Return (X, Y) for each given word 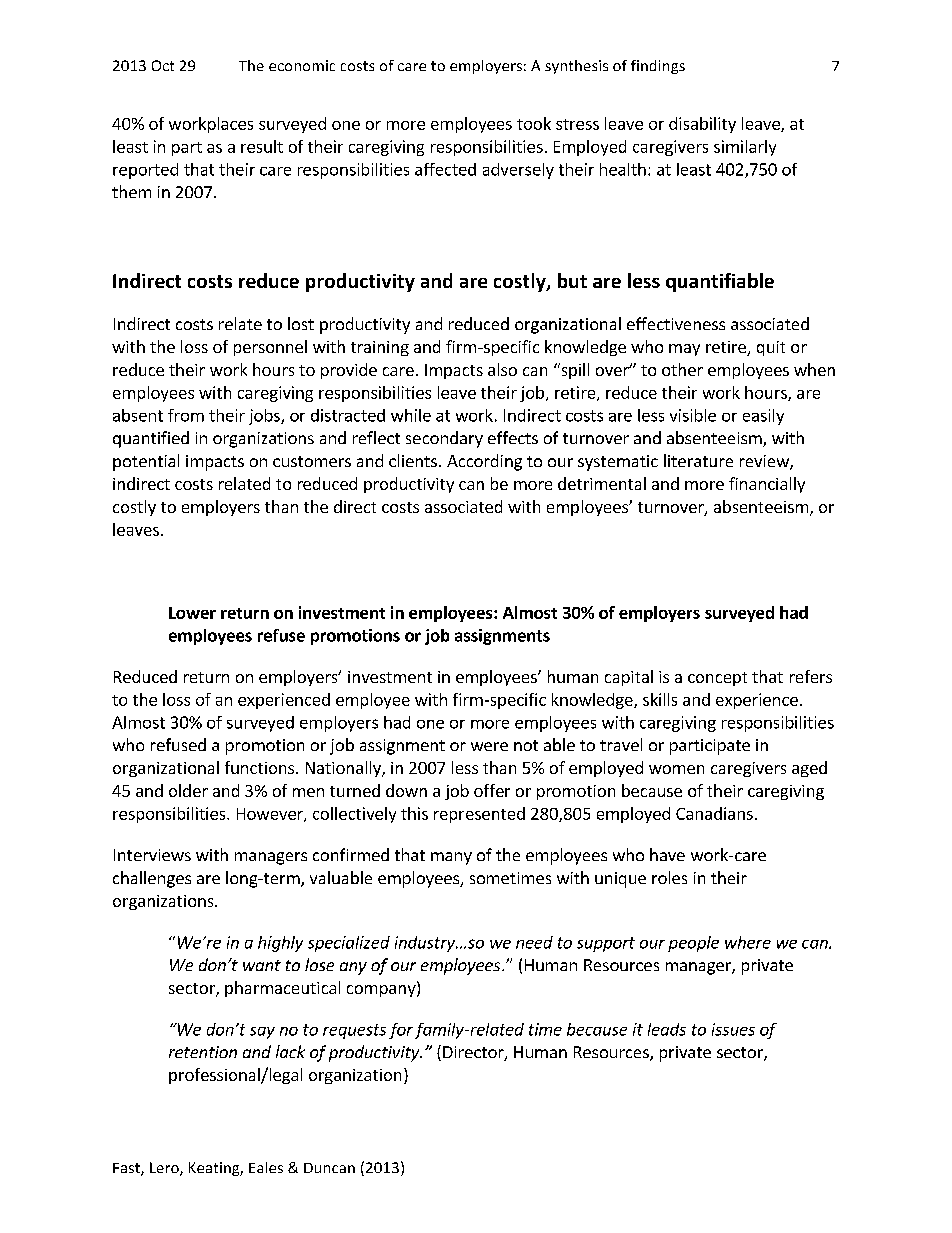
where (748, 942)
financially (767, 485)
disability (702, 125)
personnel (270, 348)
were (489, 746)
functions (261, 767)
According (484, 462)
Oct (163, 65)
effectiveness (676, 323)
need (534, 942)
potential (146, 462)
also (502, 369)
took (534, 123)
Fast (127, 1169)
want (262, 965)
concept (717, 679)
